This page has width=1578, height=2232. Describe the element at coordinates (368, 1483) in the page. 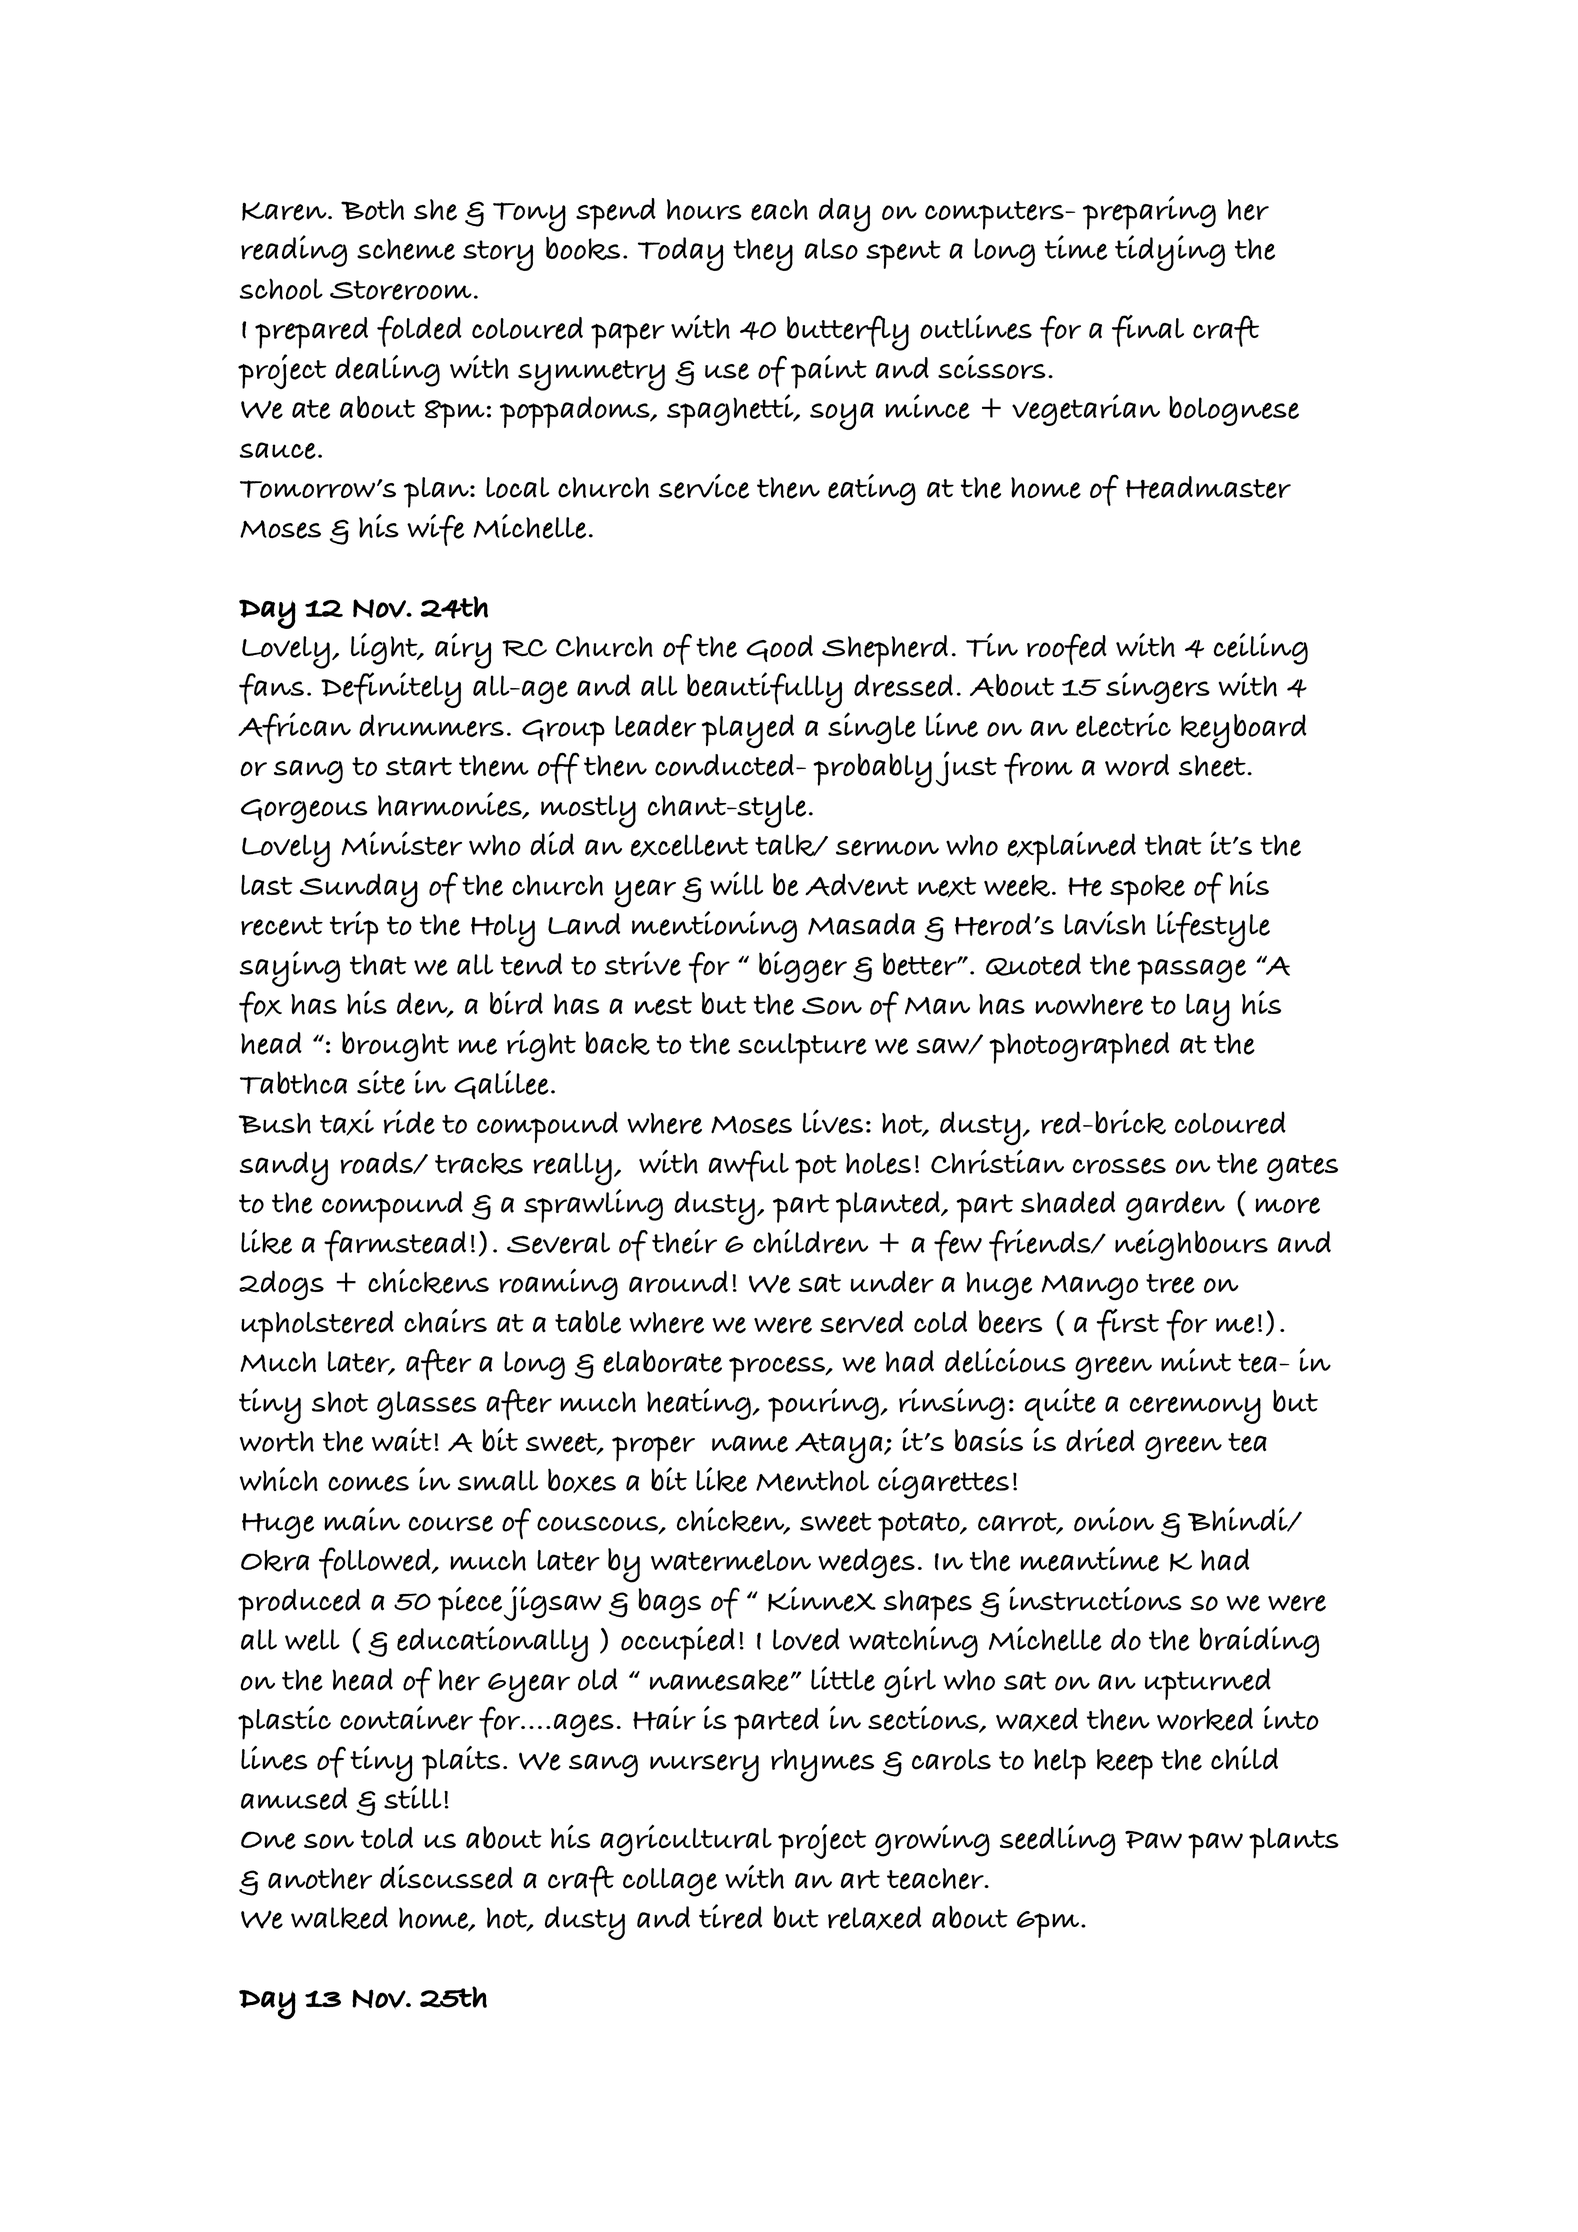

I see `comes` at that location.
